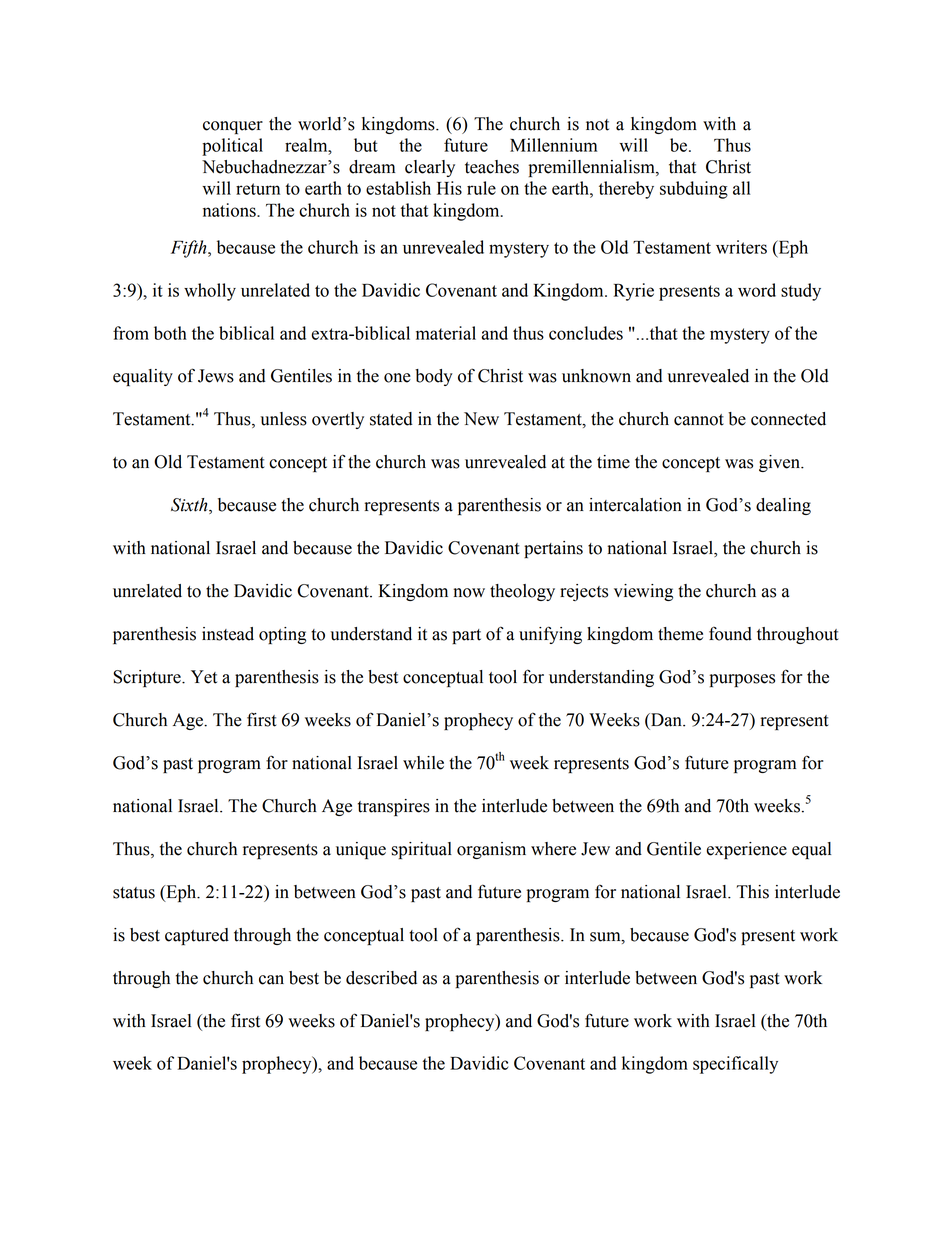 The width and height of the document is (952, 1233). I want to click on described, so click(381, 978).
